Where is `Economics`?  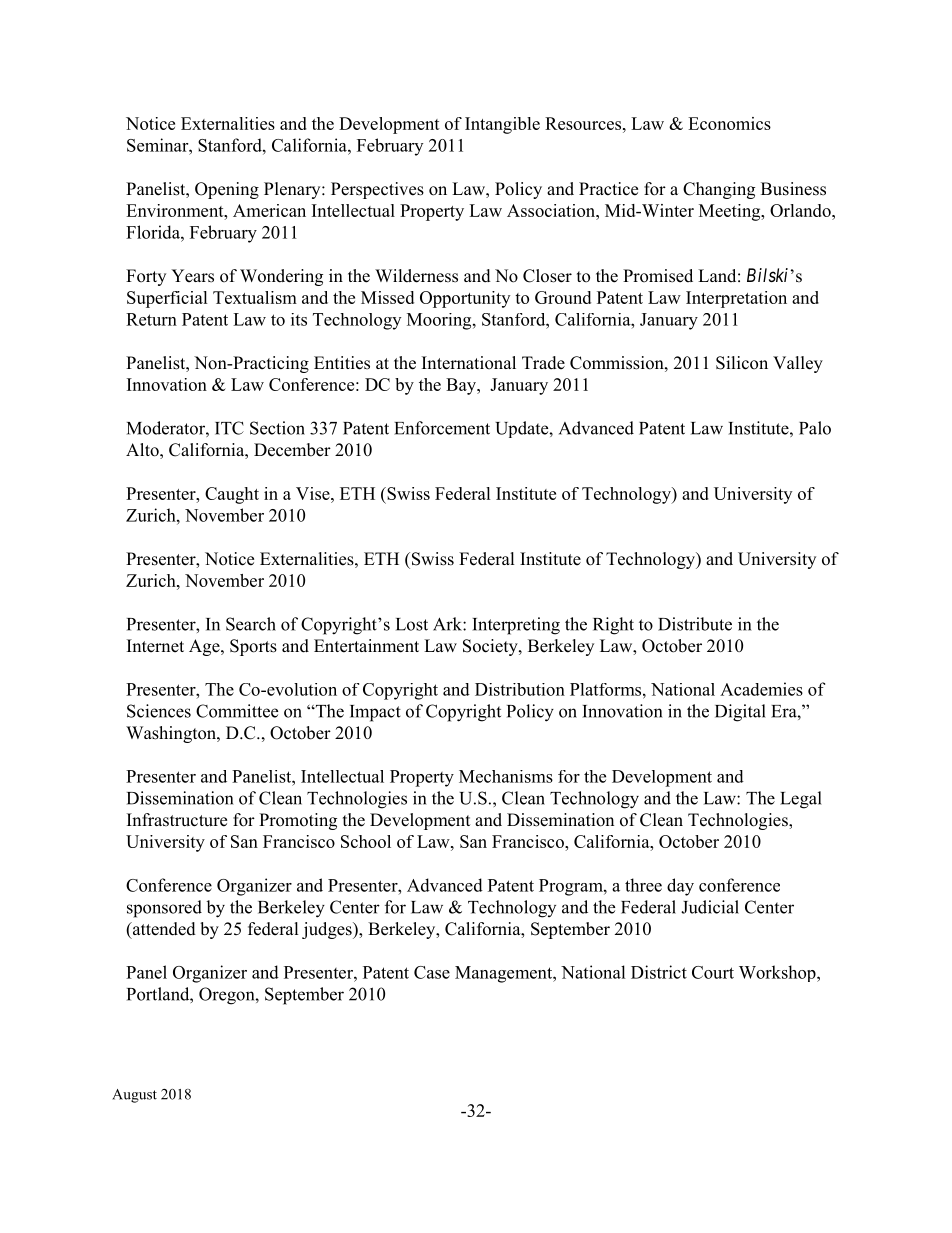
Economics is located at coordinates (729, 123).
